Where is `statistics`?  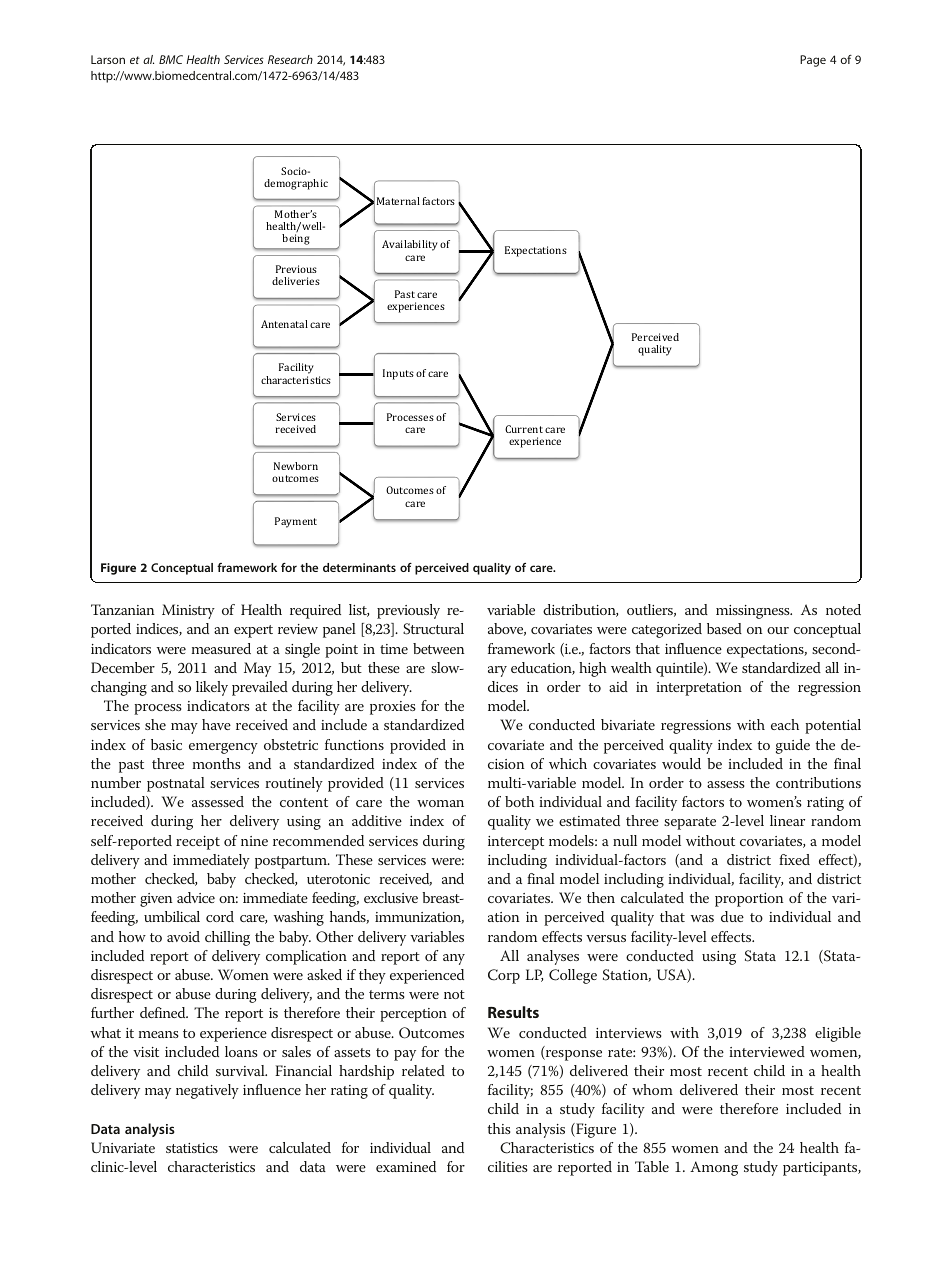
statistics is located at coordinates (192, 1148).
